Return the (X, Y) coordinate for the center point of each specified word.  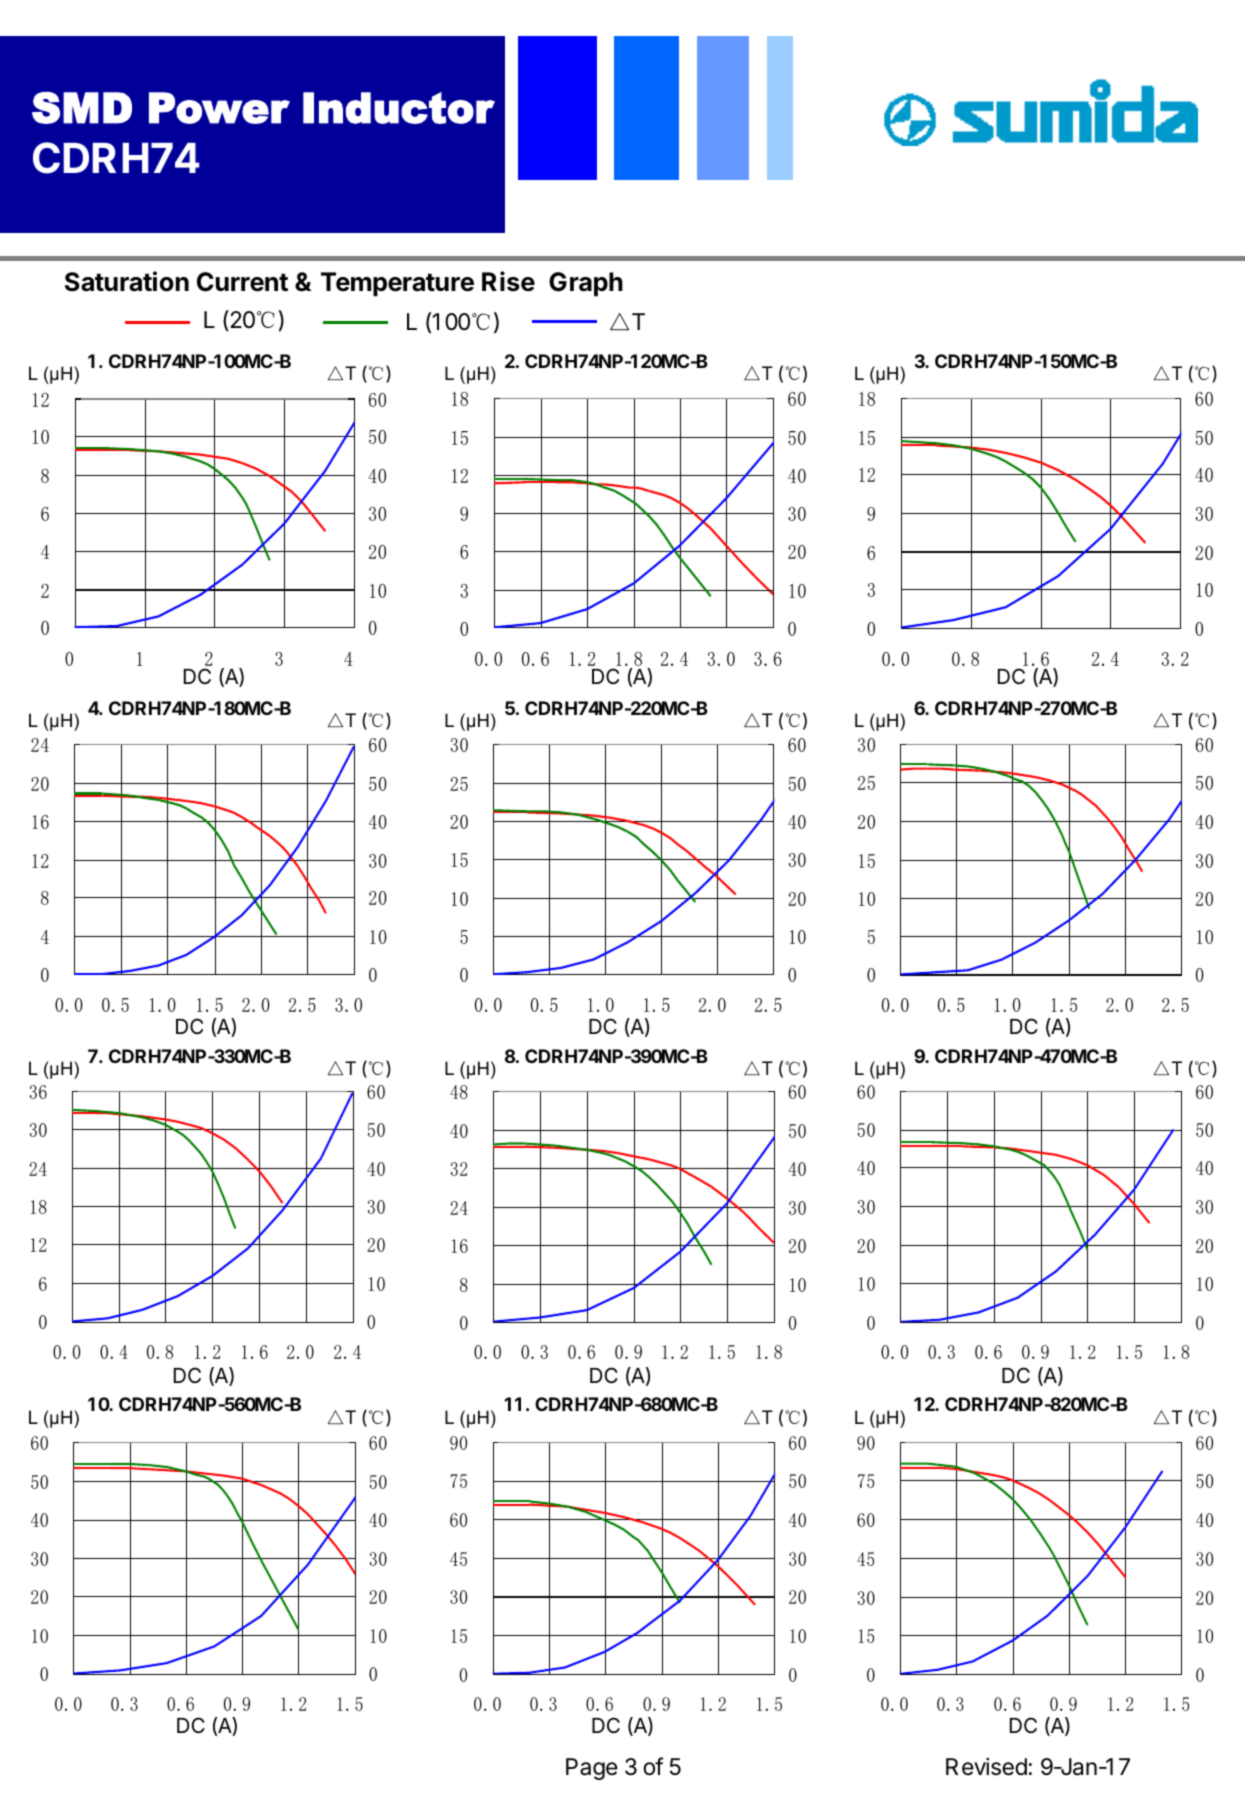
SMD (82, 108)
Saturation (127, 281)
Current (242, 282)
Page (592, 1769)
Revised (986, 1767)
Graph (586, 284)
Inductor (399, 108)
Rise (508, 281)
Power (219, 108)
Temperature (397, 284)
